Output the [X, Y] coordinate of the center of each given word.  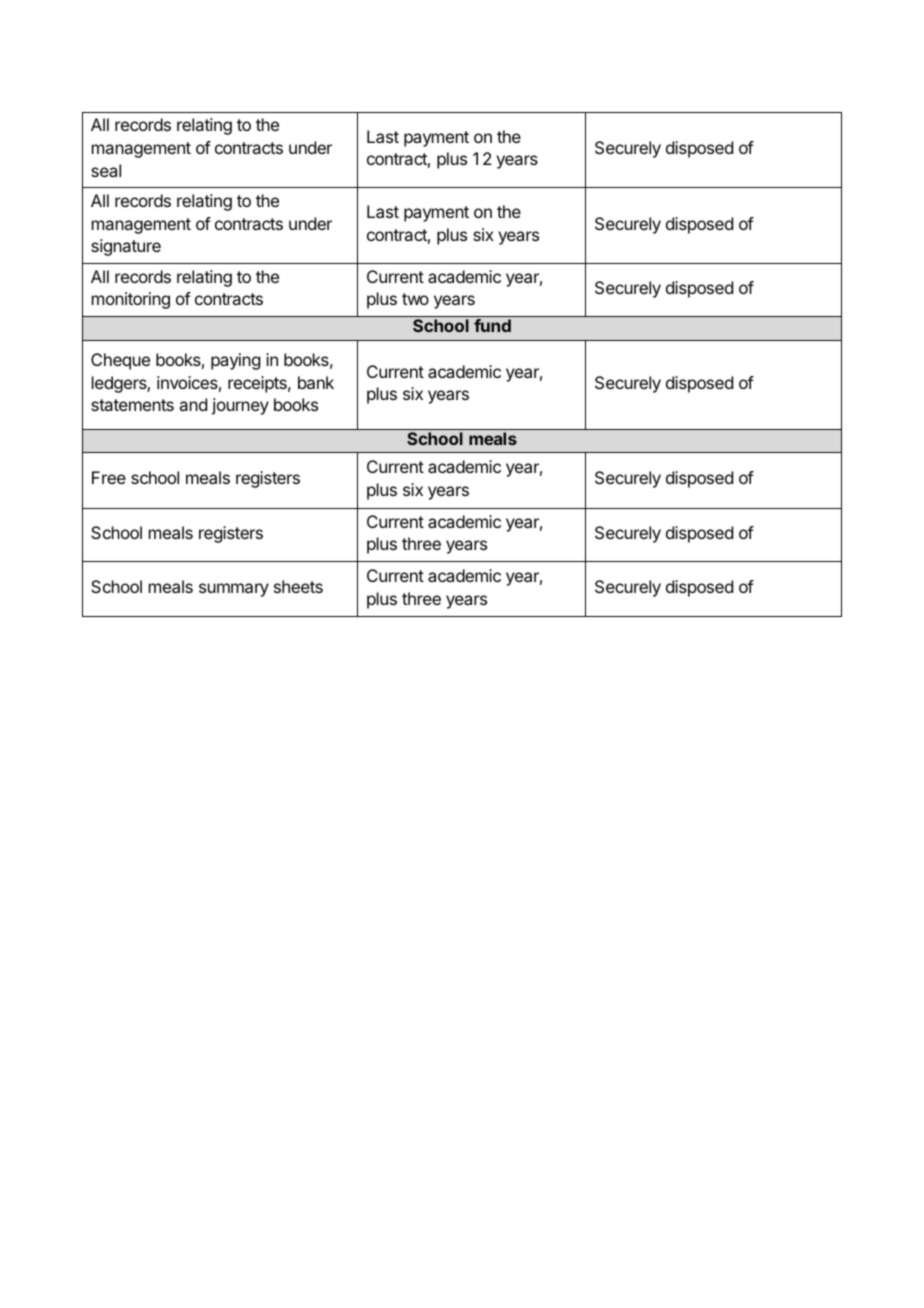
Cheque [120, 361]
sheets [298, 586]
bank [316, 382]
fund [492, 325]
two [415, 299]
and [193, 404]
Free [109, 477]
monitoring [131, 300]
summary [234, 590]
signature [126, 247]
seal [106, 170]
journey [240, 406]
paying [235, 361]
